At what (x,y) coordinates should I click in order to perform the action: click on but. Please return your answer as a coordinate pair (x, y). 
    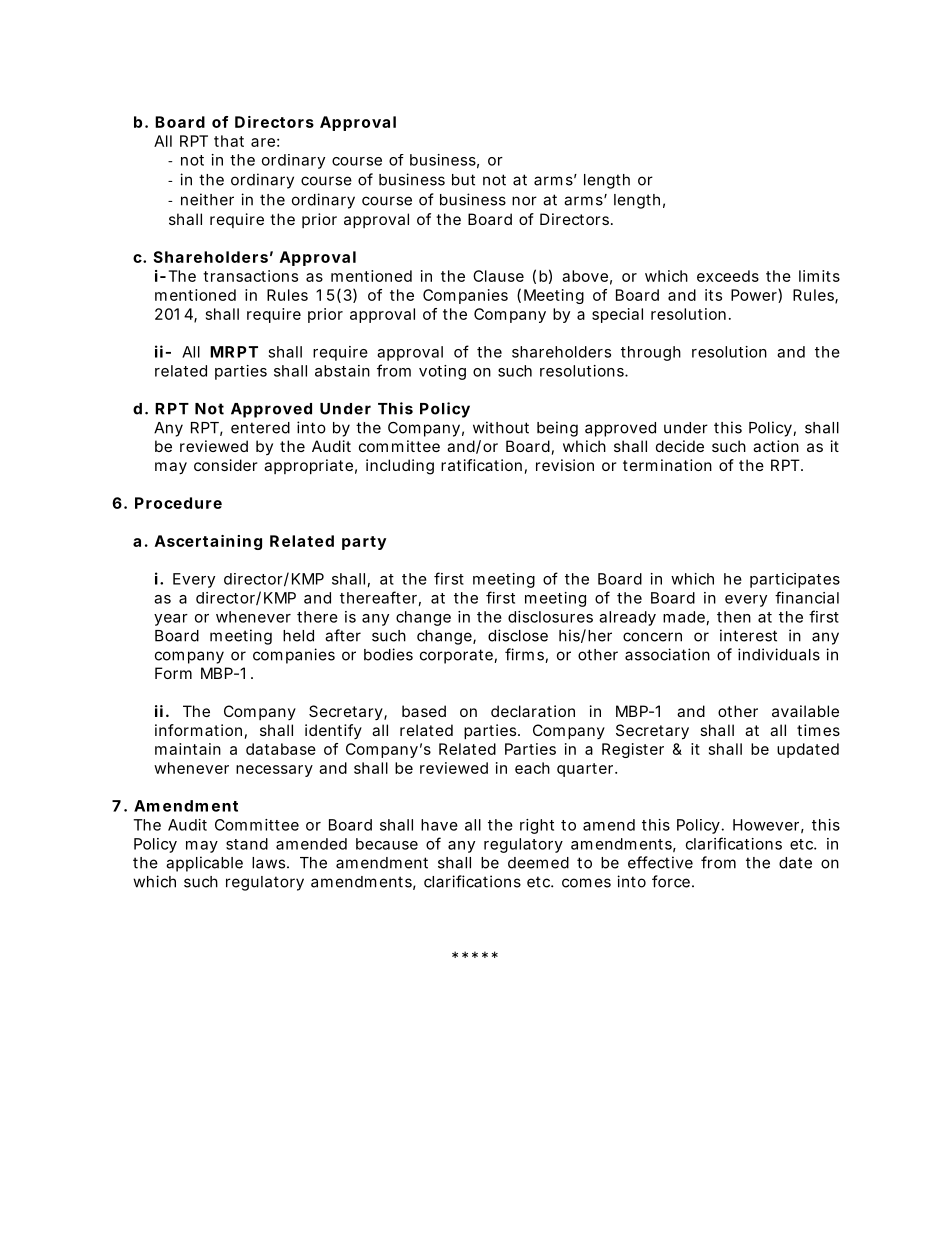
    Looking at the image, I should click on (463, 180).
